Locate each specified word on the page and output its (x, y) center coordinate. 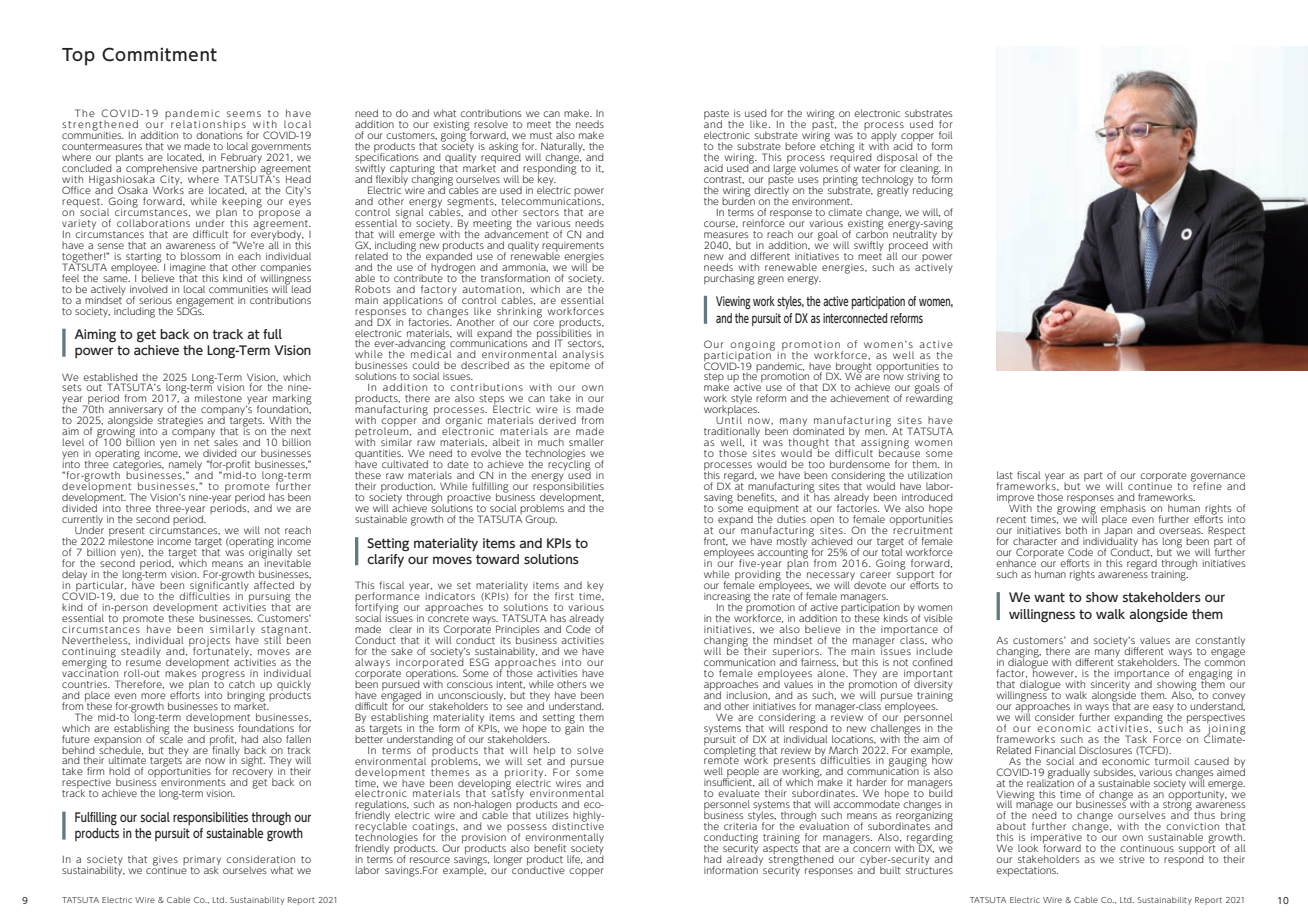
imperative (1056, 840)
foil (946, 135)
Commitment (159, 54)
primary (202, 862)
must (541, 135)
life (574, 859)
